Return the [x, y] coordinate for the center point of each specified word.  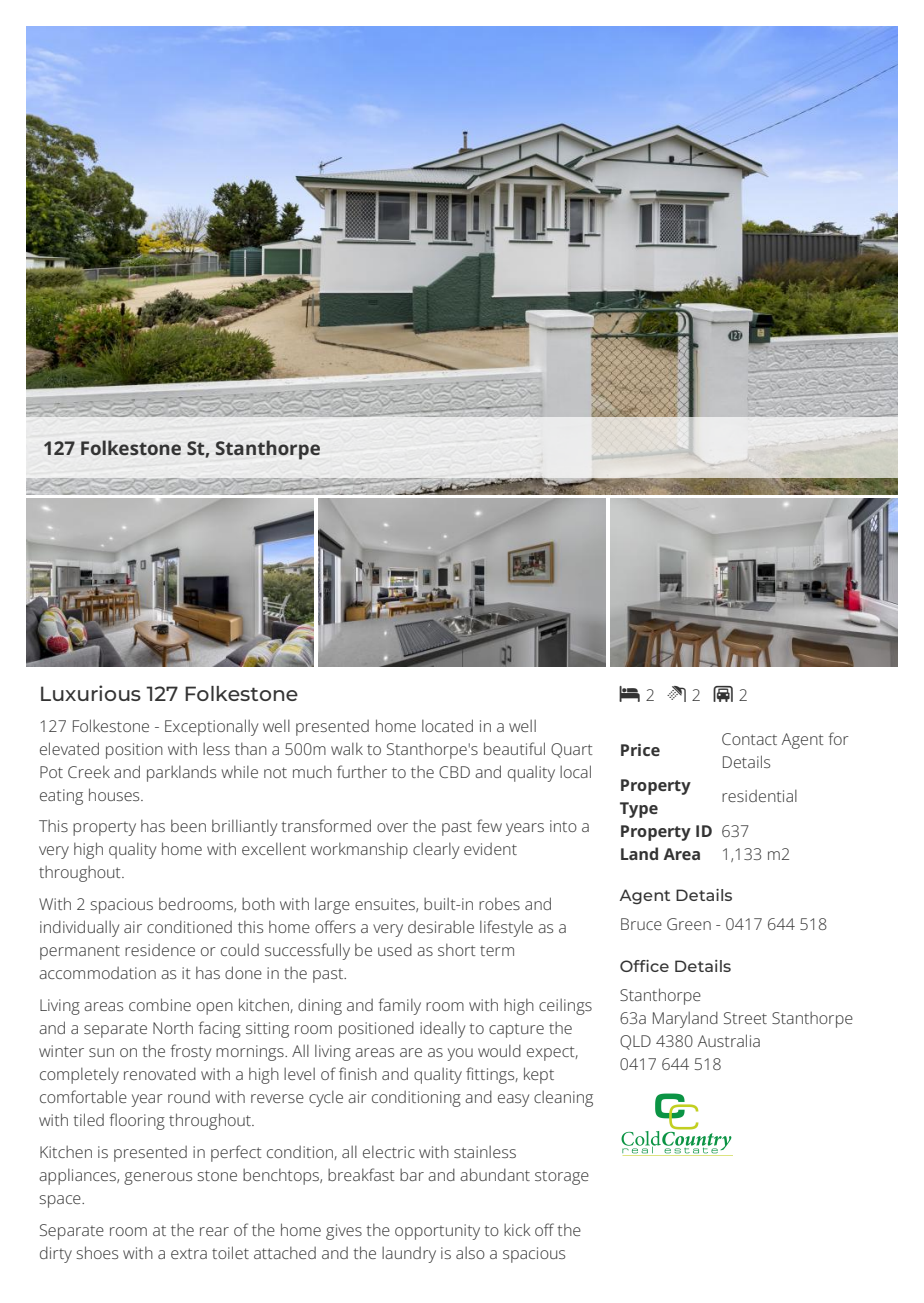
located [447, 725]
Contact [749, 739]
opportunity [437, 1232]
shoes [97, 1252]
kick [517, 1229]
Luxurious [91, 693]
